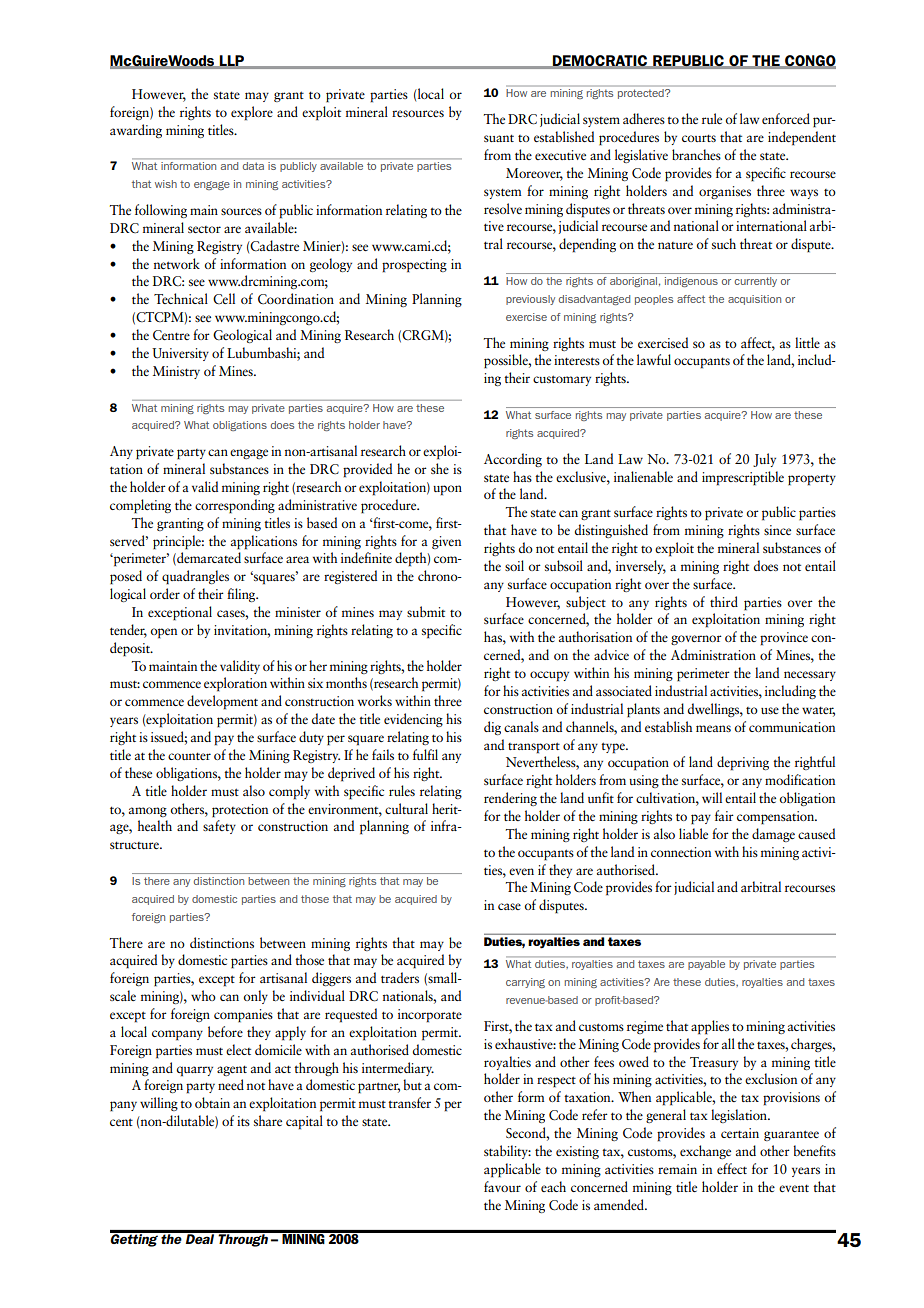 Image resolution: width=924 pixels, height=1308 pixels. I want to click on favour, so click(502, 1186).
